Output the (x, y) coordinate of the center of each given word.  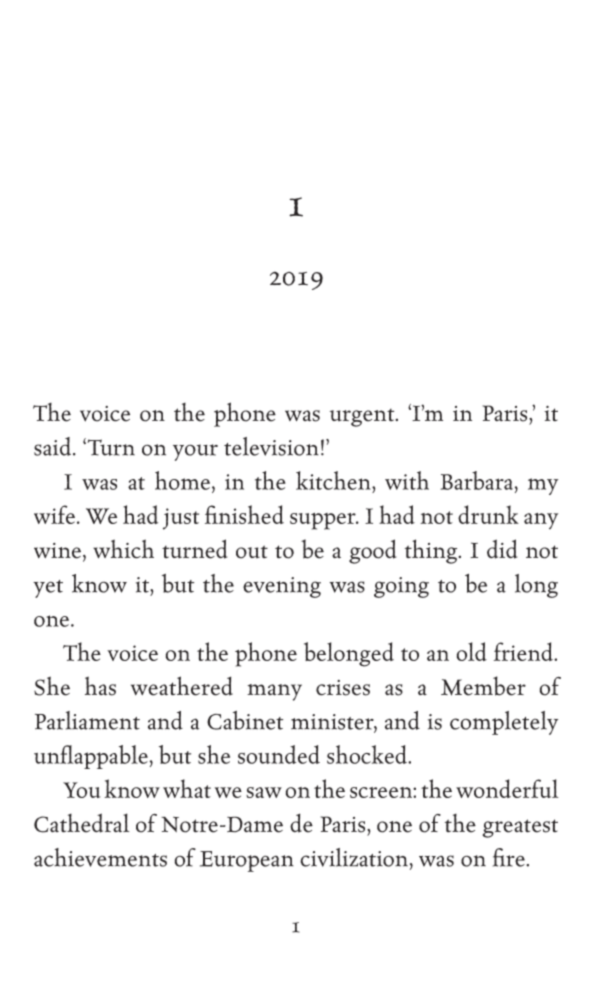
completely (504, 723)
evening (282, 587)
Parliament (87, 720)
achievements (100, 857)
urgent (363, 417)
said (54, 446)
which (123, 549)
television (271, 446)
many (274, 692)
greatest (520, 828)
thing (432, 551)
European (247, 861)
